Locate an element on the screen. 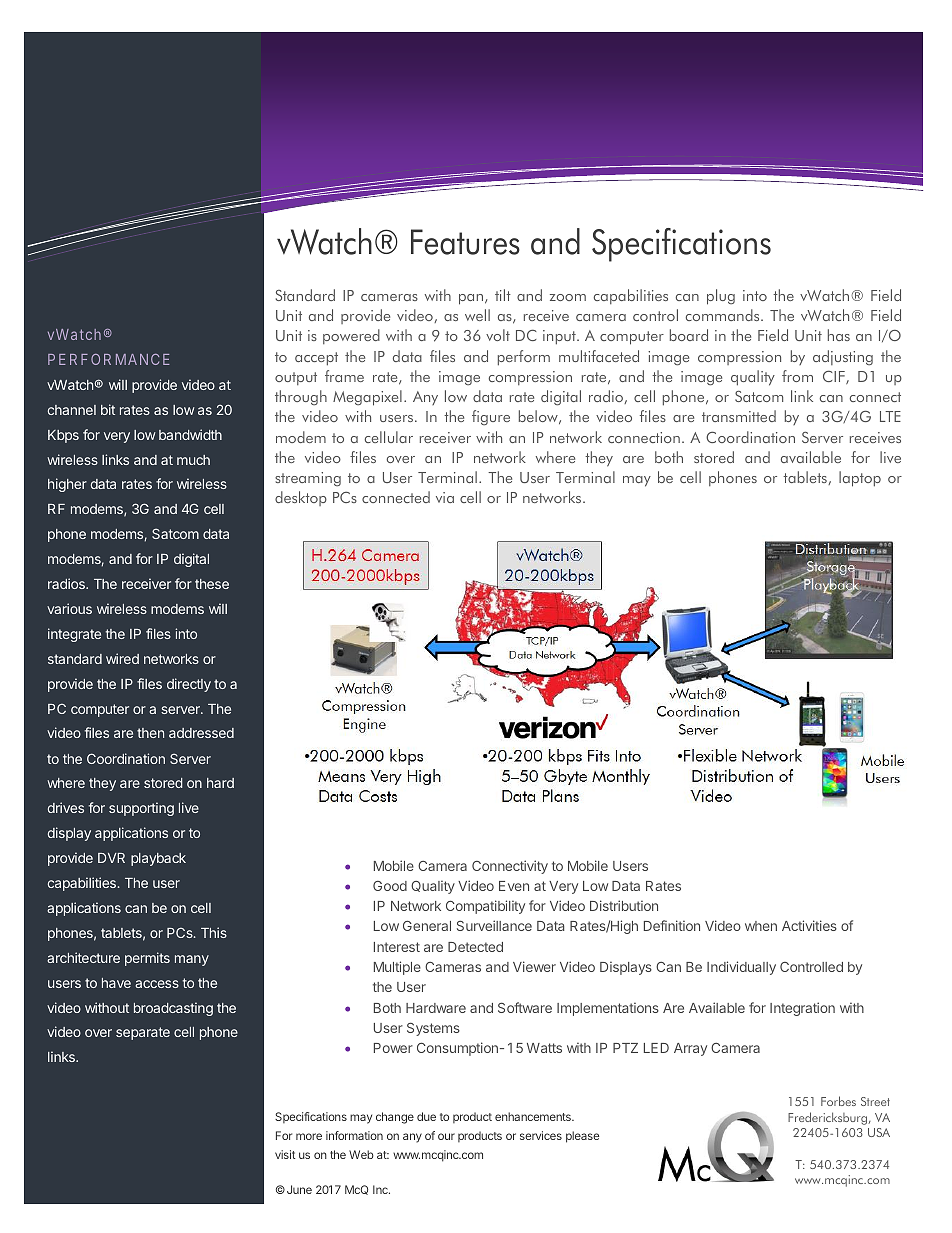 The image size is (952, 1233). plug is located at coordinates (721, 297).
